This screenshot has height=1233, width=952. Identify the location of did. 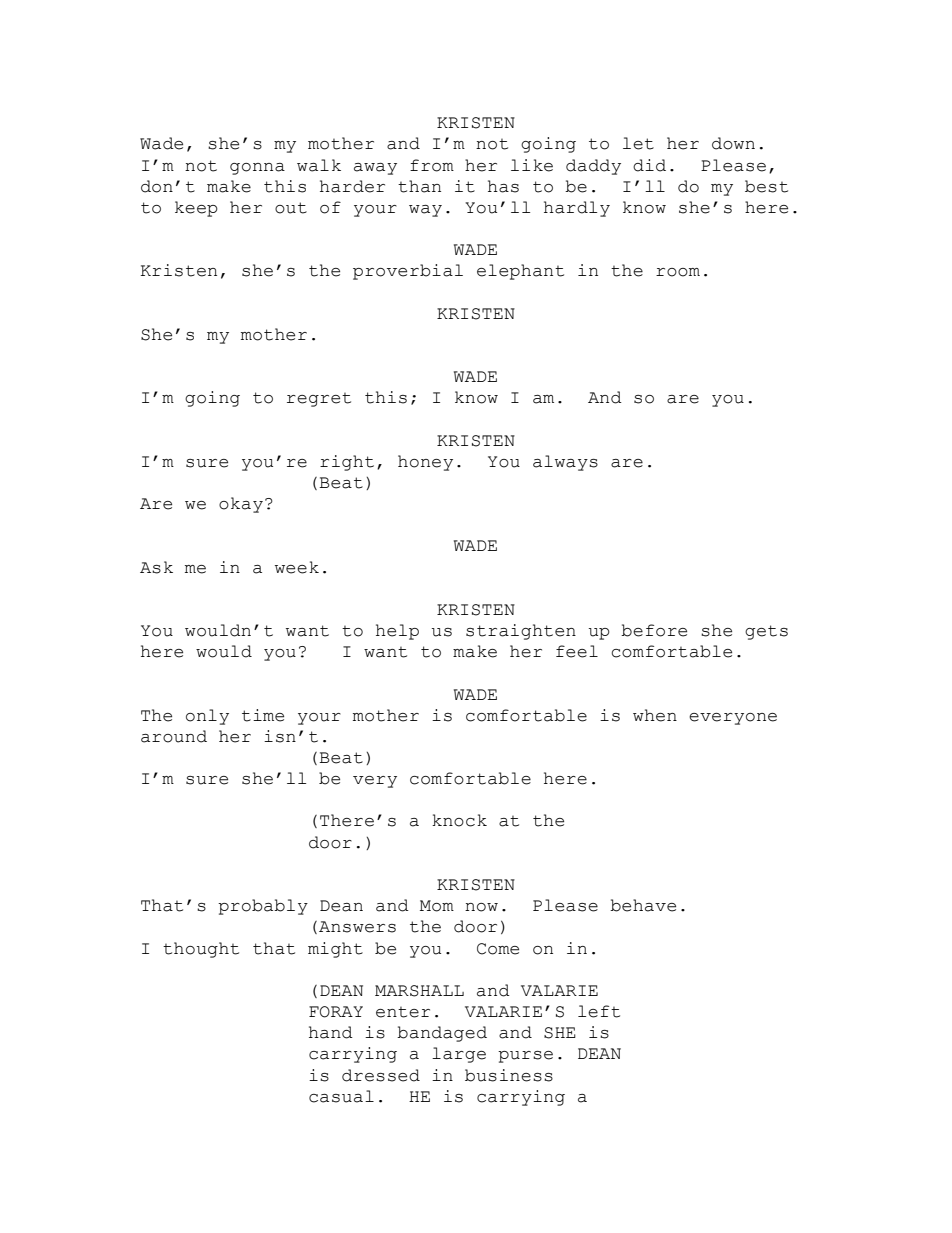
(649, 165).
